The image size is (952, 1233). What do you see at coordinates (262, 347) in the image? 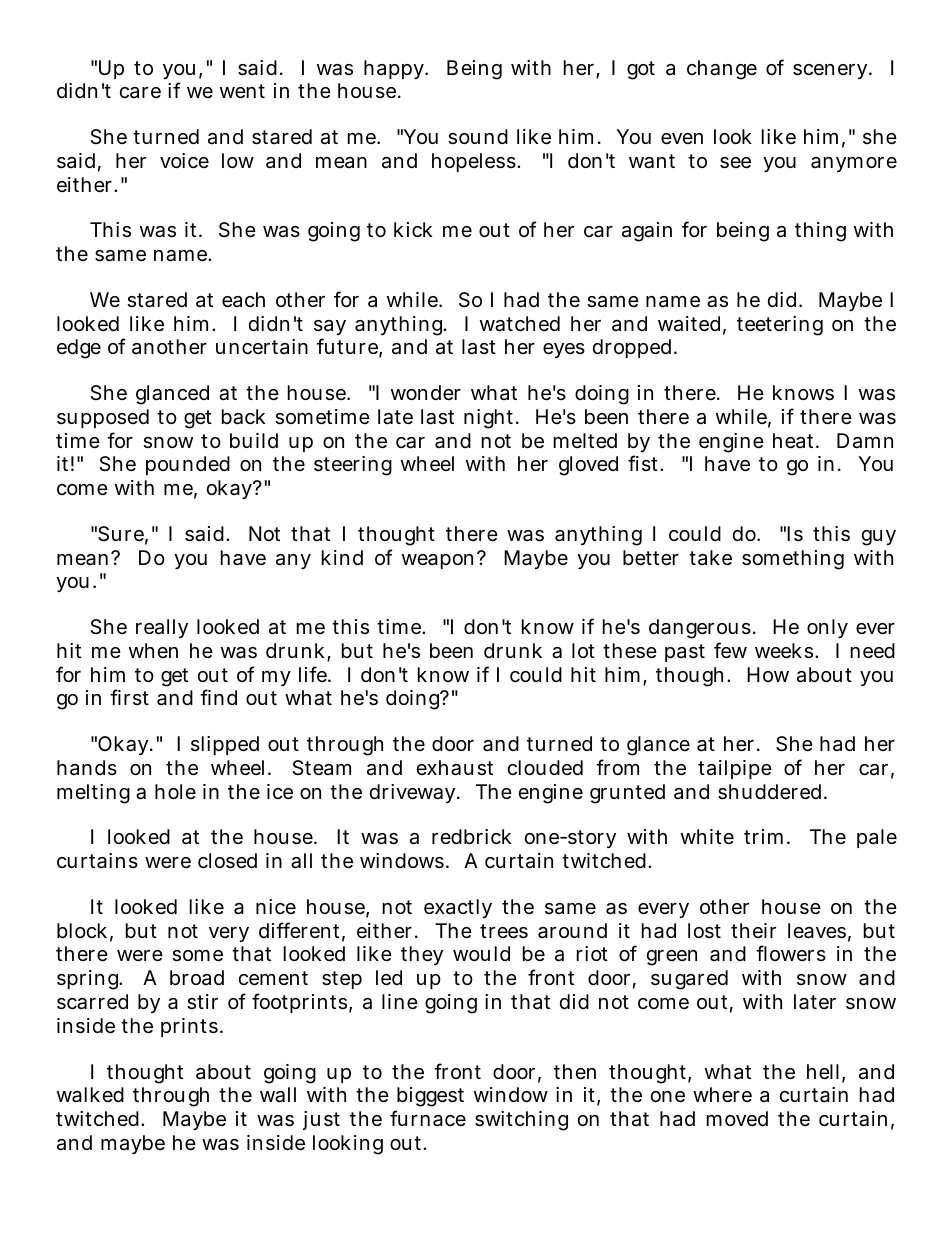
I see `uncertain` at bounding box center [262, 347].
